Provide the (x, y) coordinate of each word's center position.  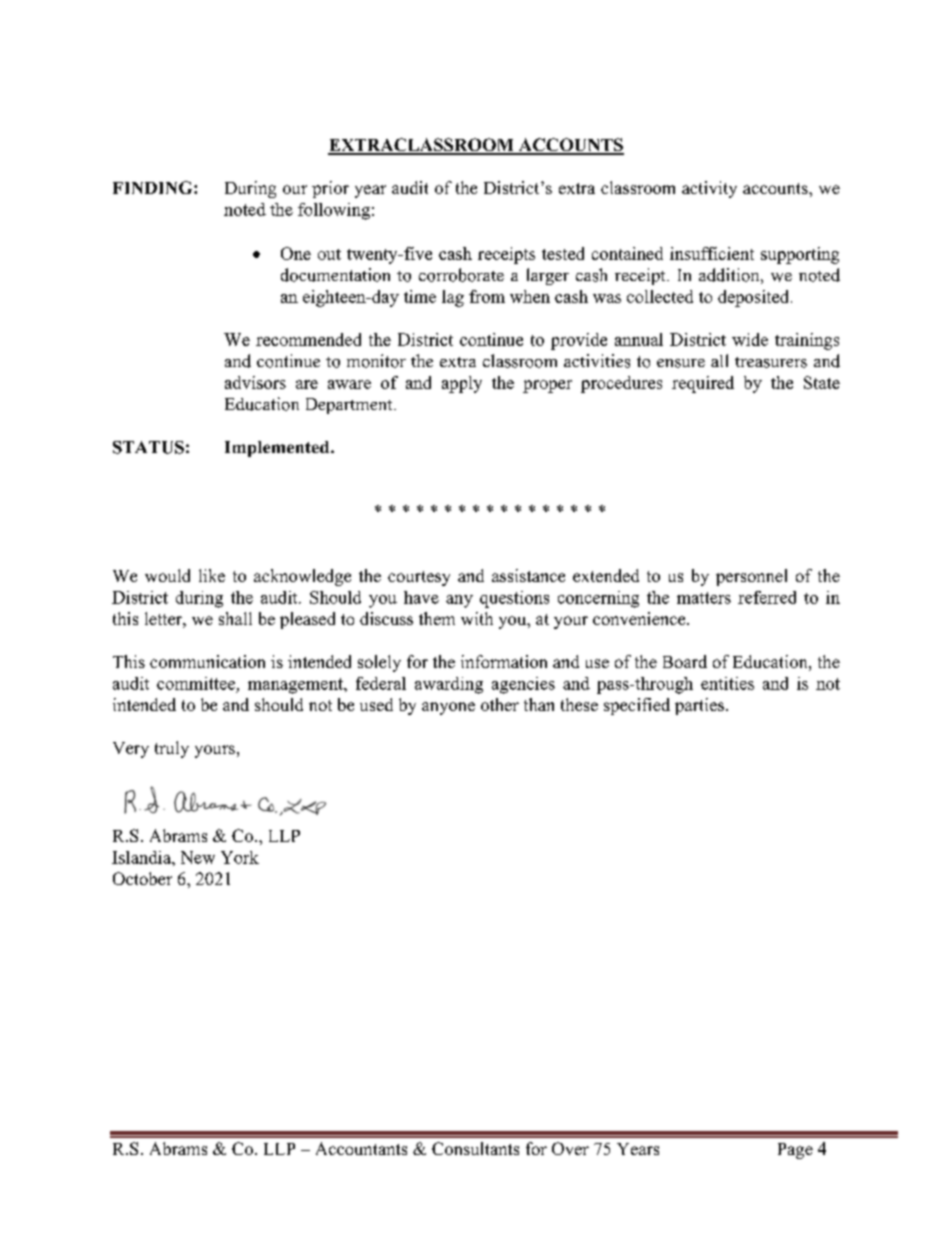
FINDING (154, 187)
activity (709, 189)
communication (207, 661)
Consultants (475, 1148)
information (504, 661)
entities (727, 683)
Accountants (361, 1148)
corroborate (461, 275)
